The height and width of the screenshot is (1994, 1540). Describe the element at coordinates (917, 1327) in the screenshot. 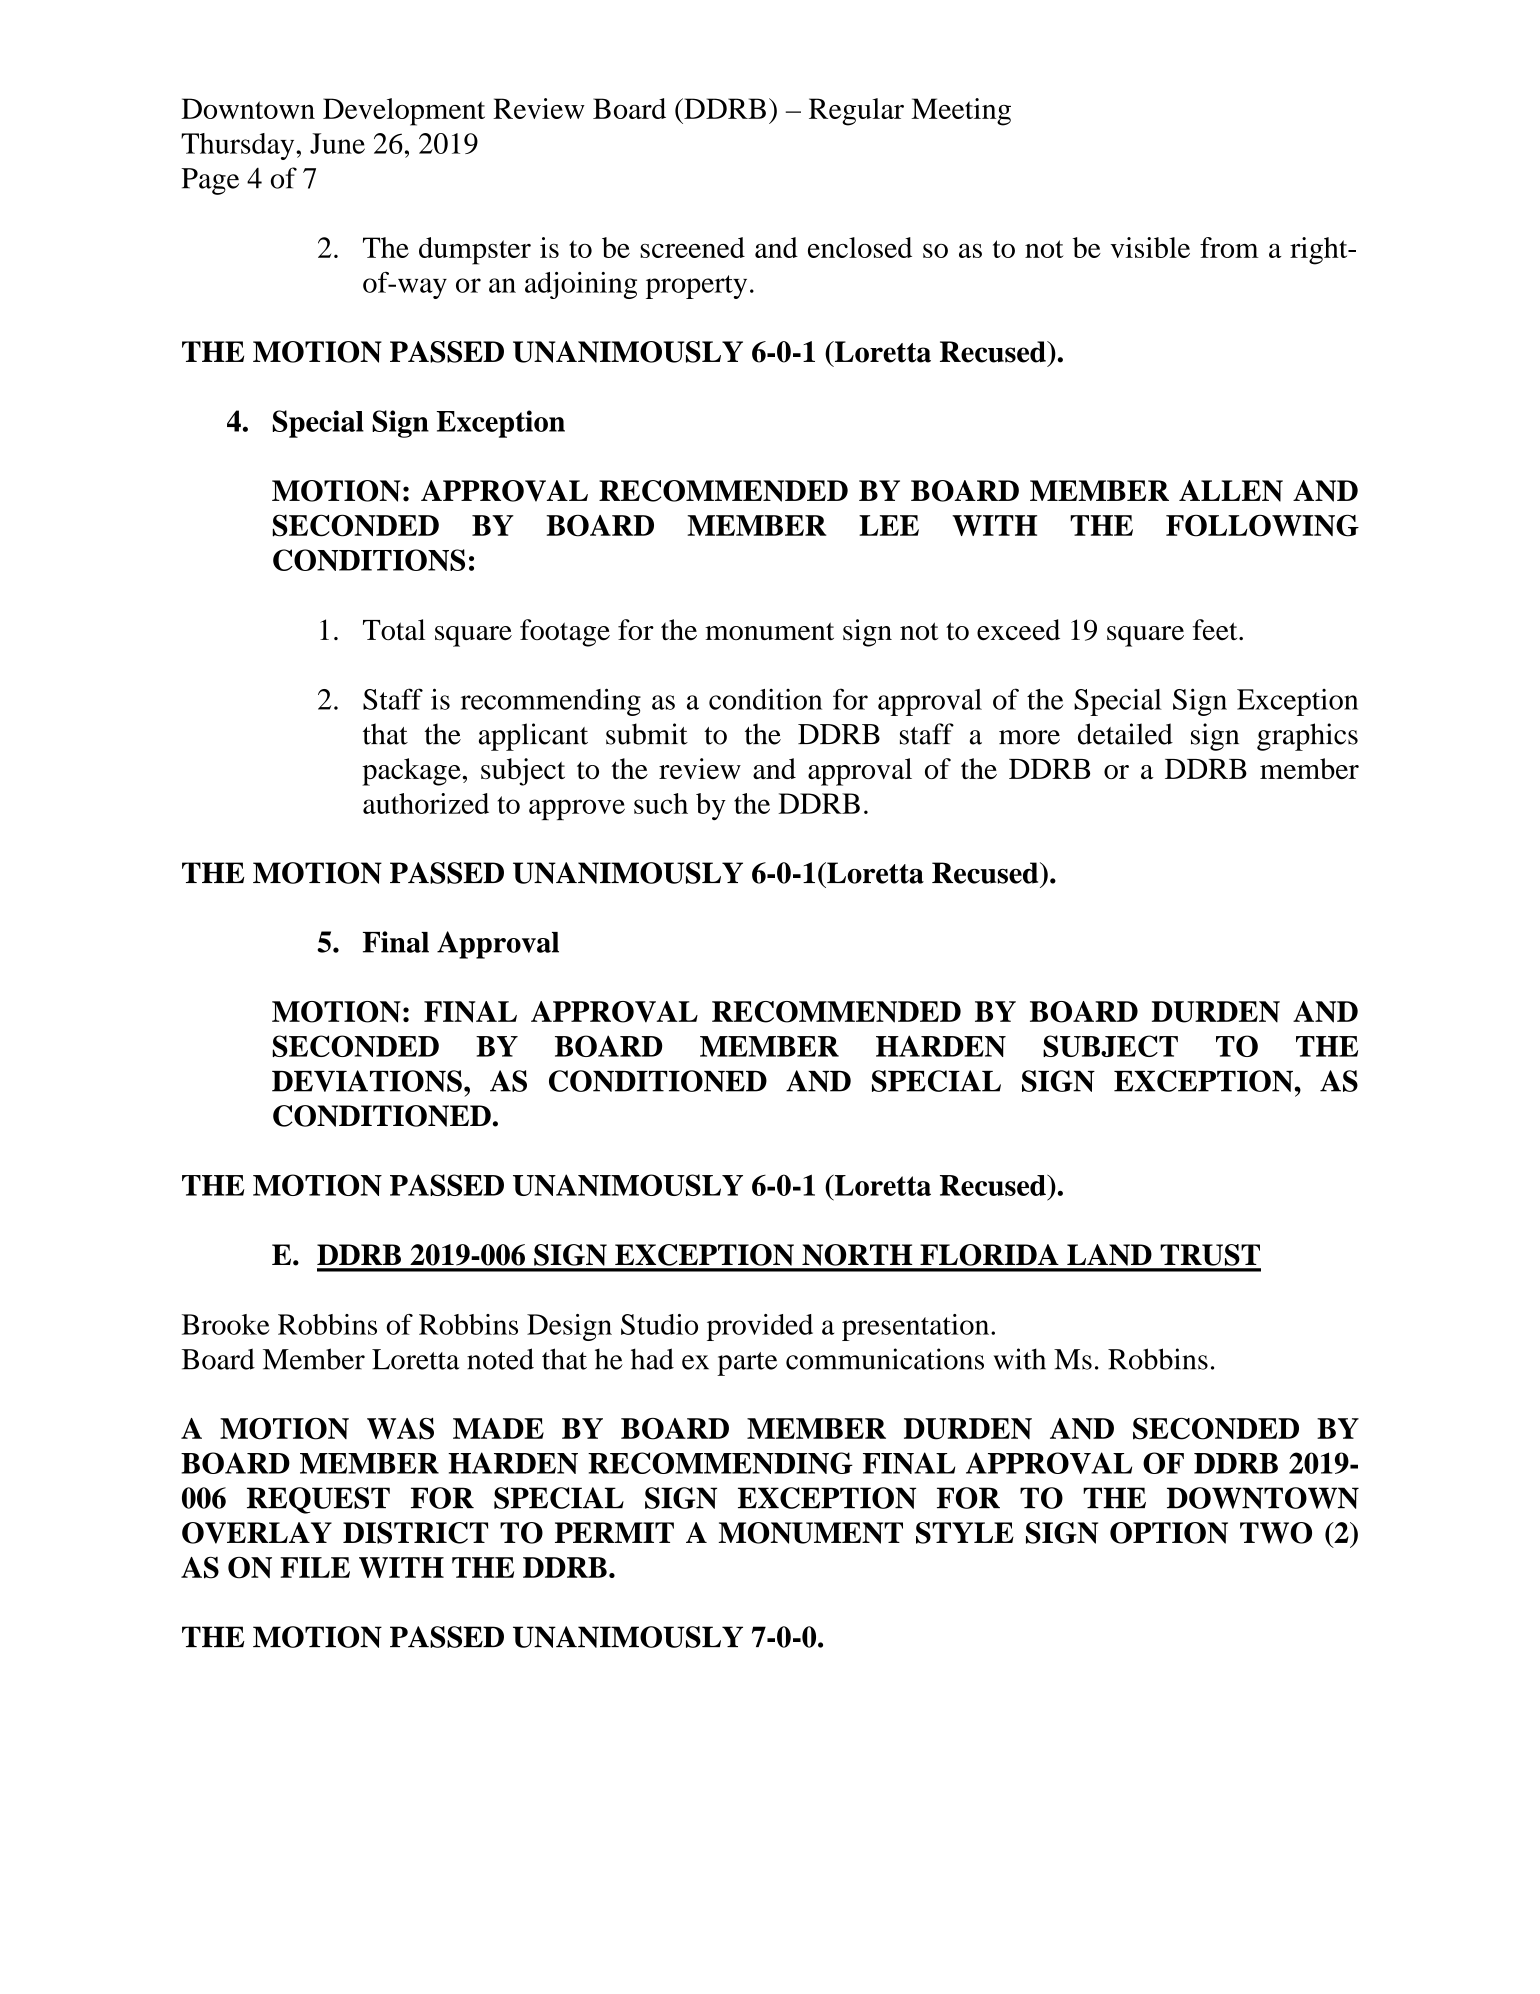

I see `presentation` at that location.
